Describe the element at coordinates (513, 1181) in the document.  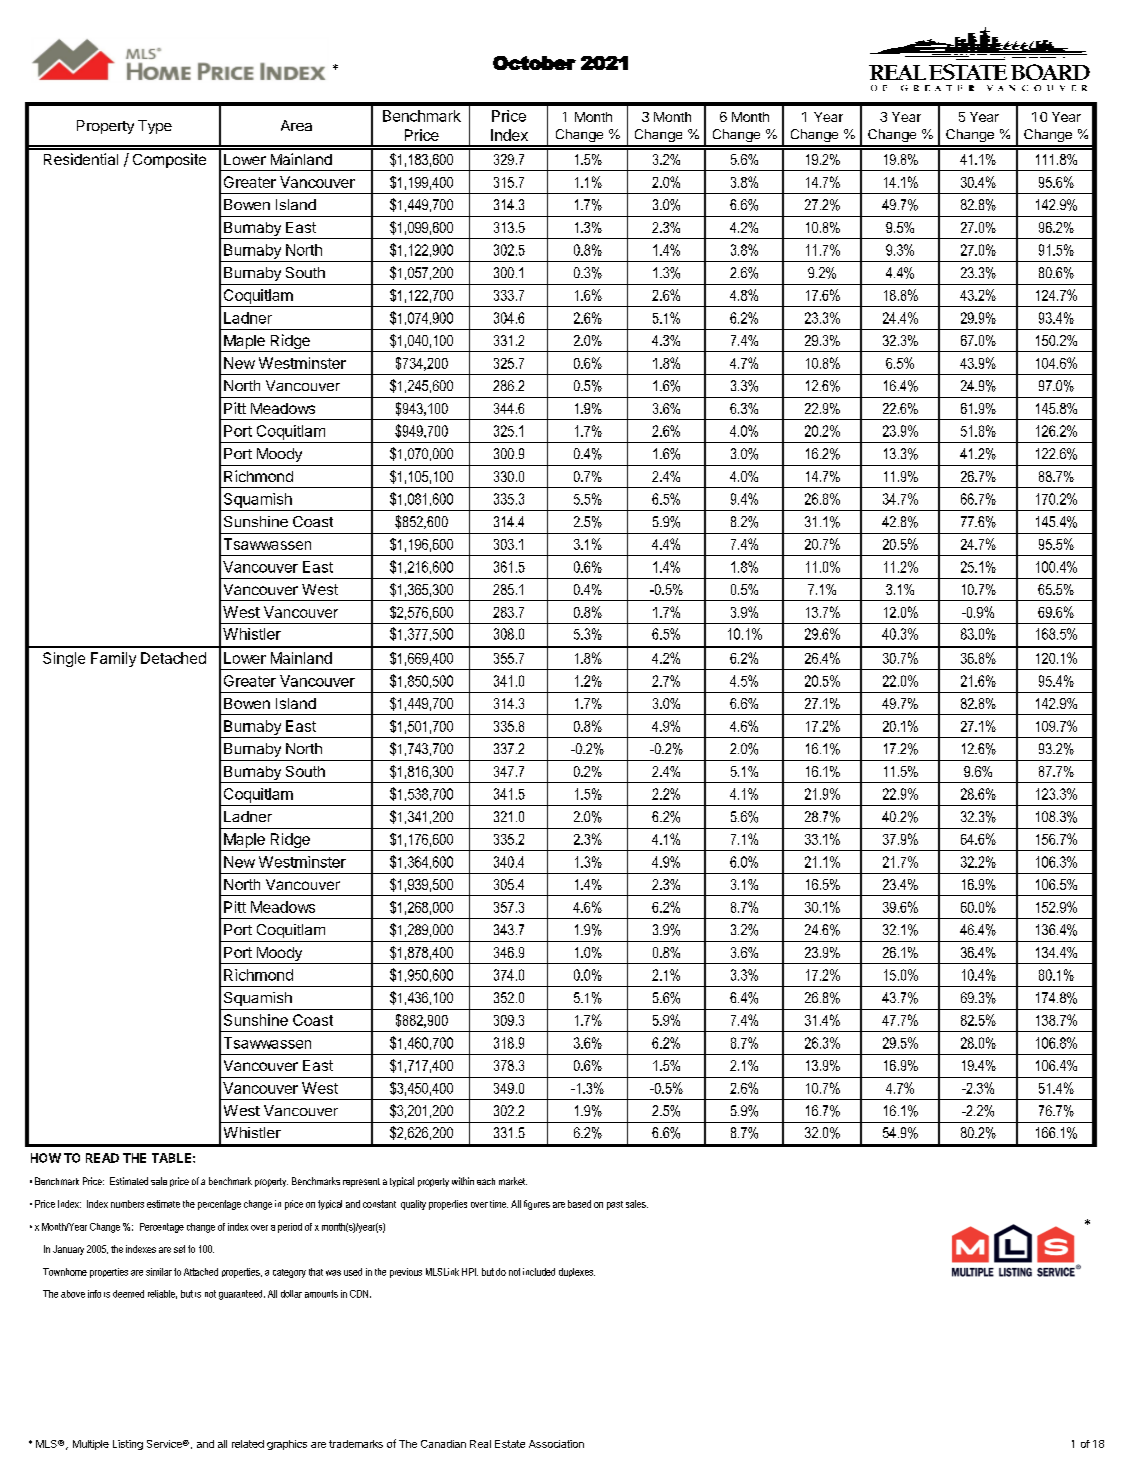
I see `market` at that location.
